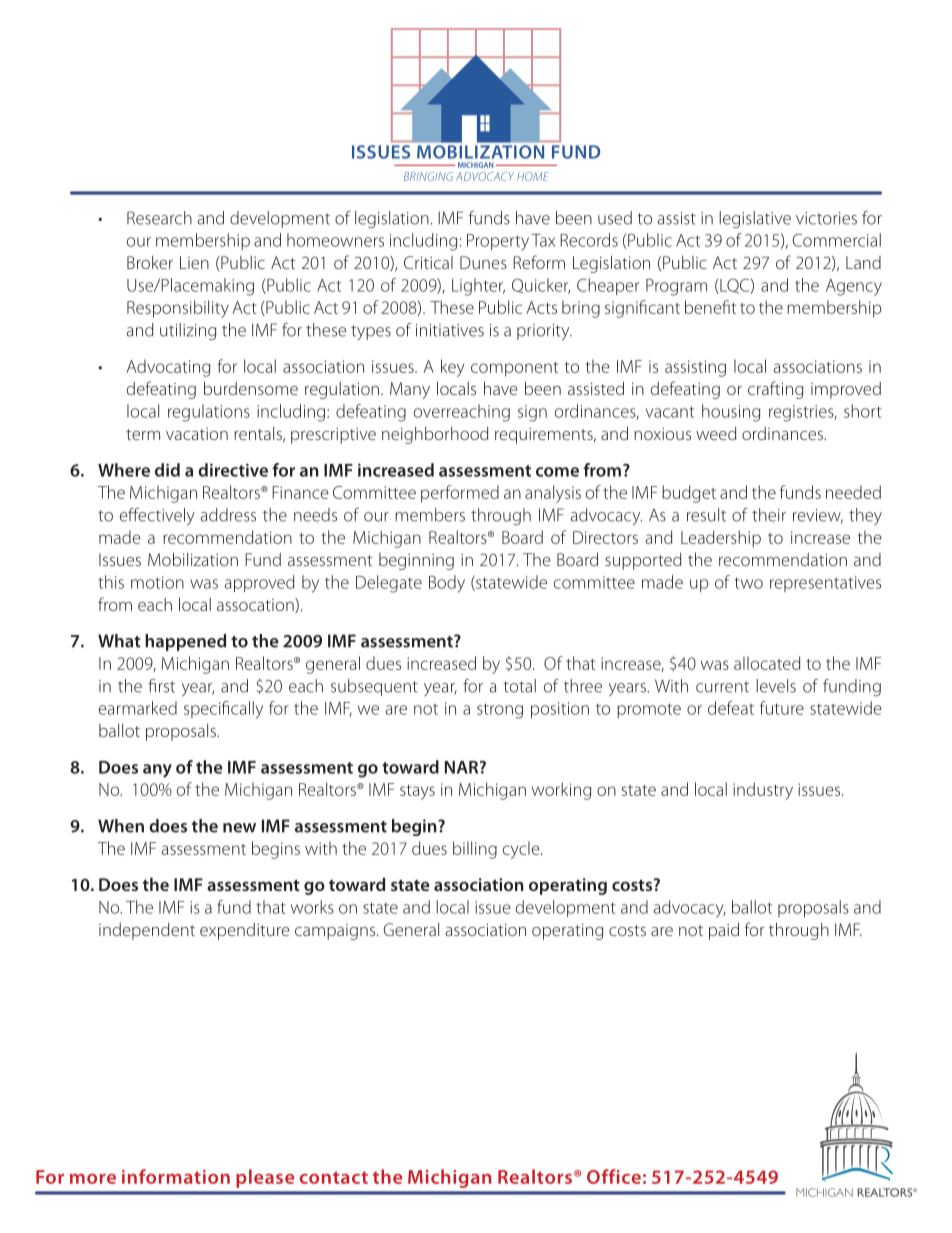 Image resolution: width=952 pixels, height=1233 pixels. Describe the element at coordinates (749, 583) in the document. I see `two` at that location.
